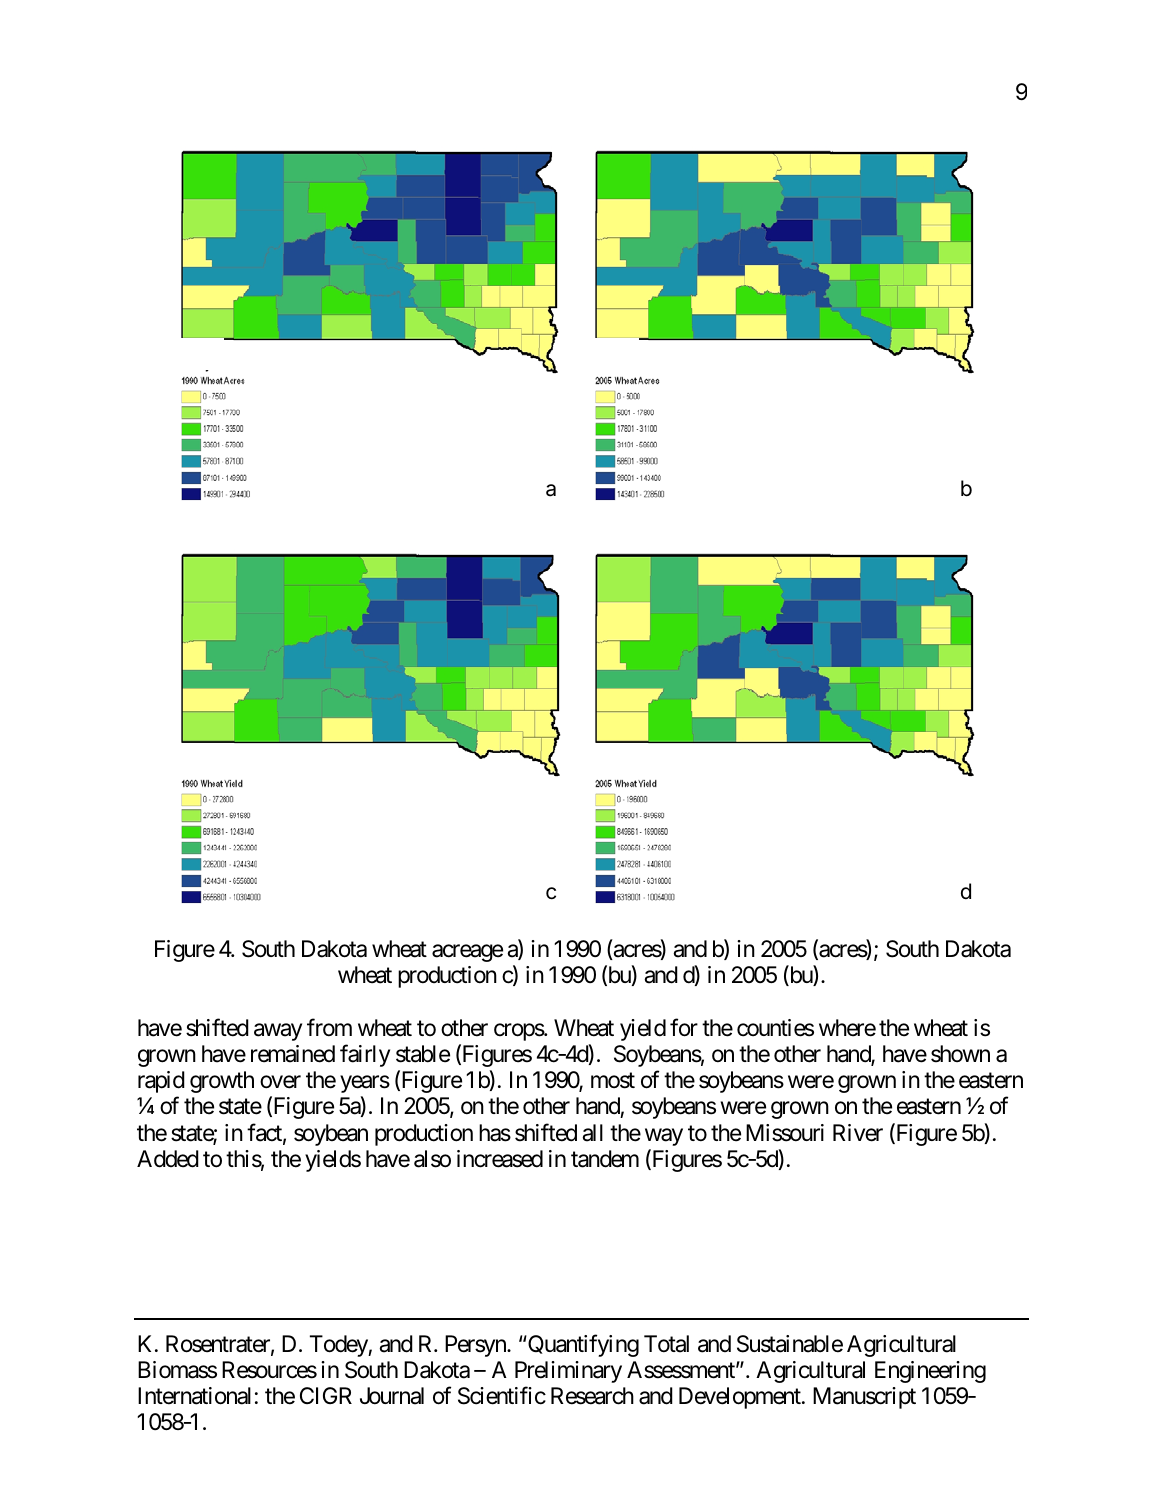 This screenshot has height=1505, width=1163. Describe the element at coordinates (278, 1032) in the screenshot. I see `away` at that location.
